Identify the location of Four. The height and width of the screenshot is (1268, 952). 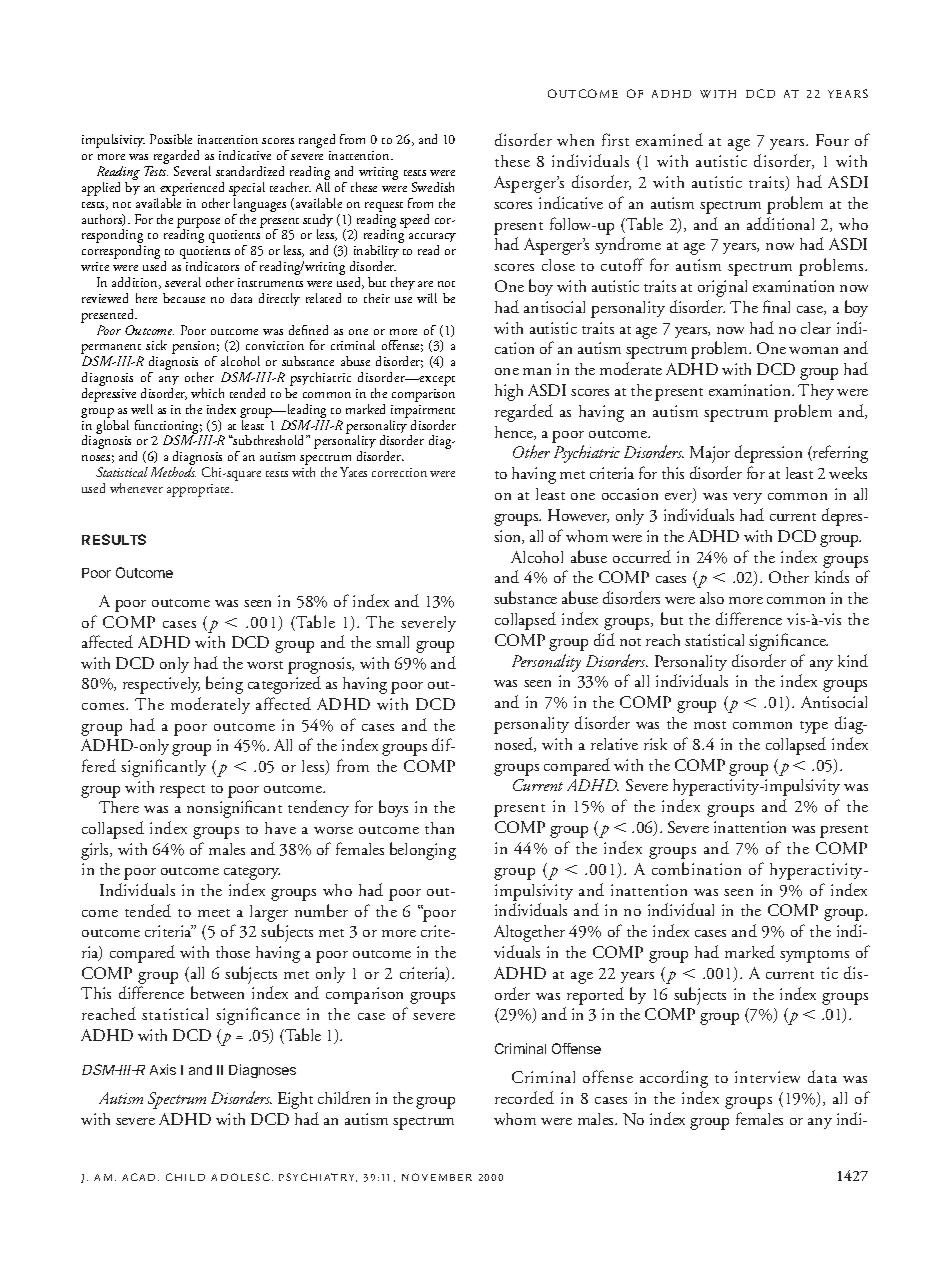
(832, 140).
